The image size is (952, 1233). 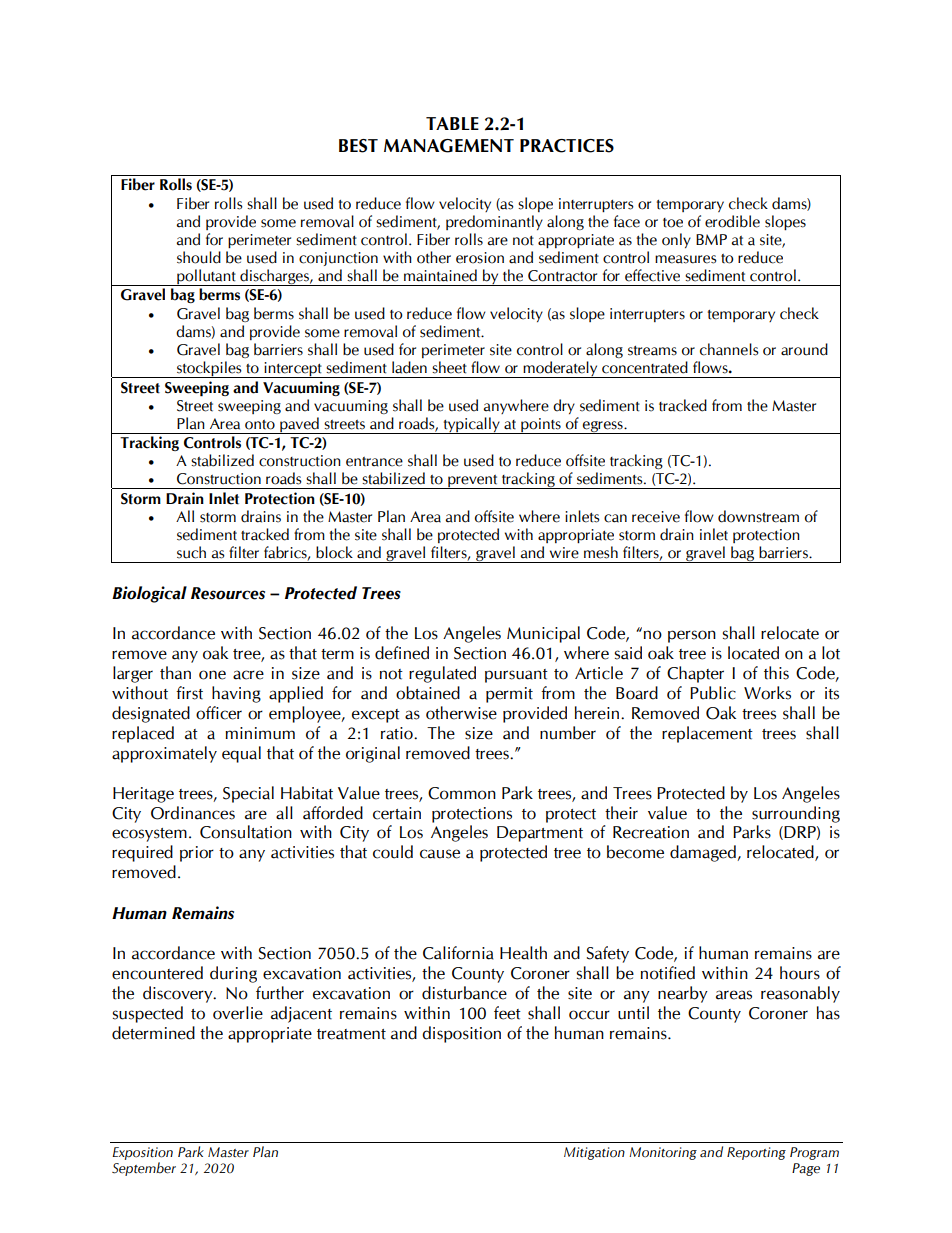 I want to click on should, so click(x=199, y=257).
